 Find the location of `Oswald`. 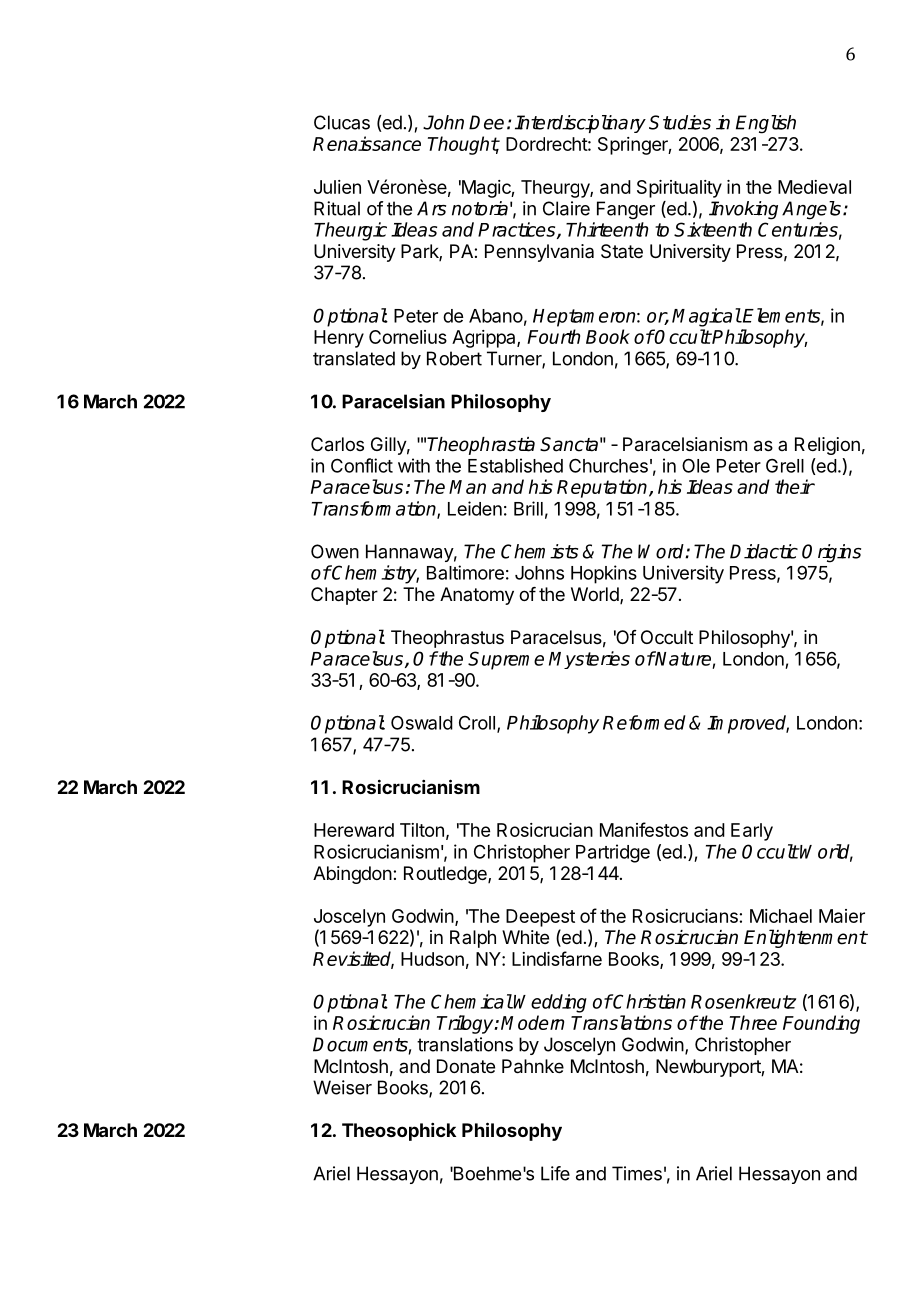

Oswald is located at coordinates (422, 722).
